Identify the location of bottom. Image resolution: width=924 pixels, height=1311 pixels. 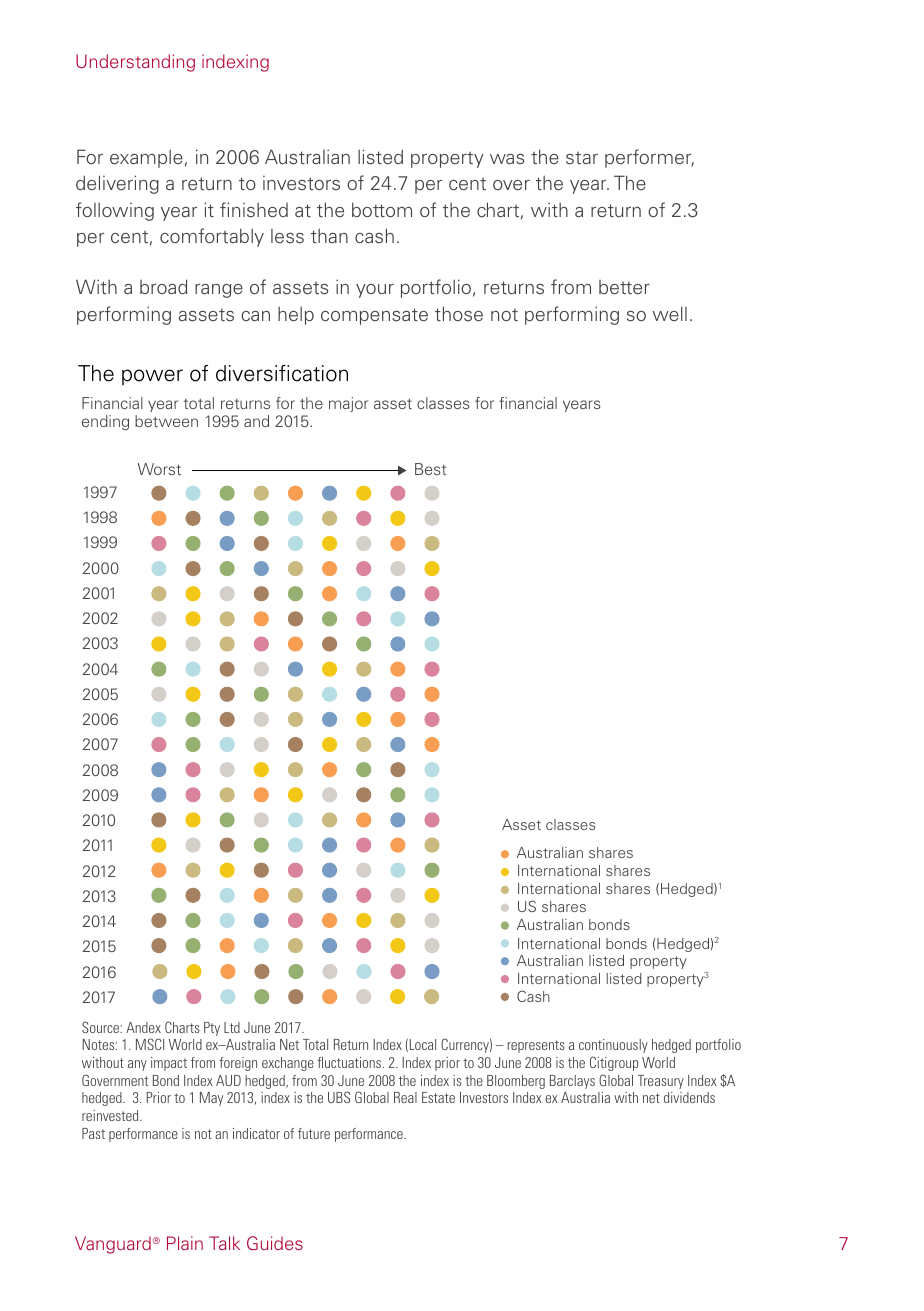
(382, 210).
